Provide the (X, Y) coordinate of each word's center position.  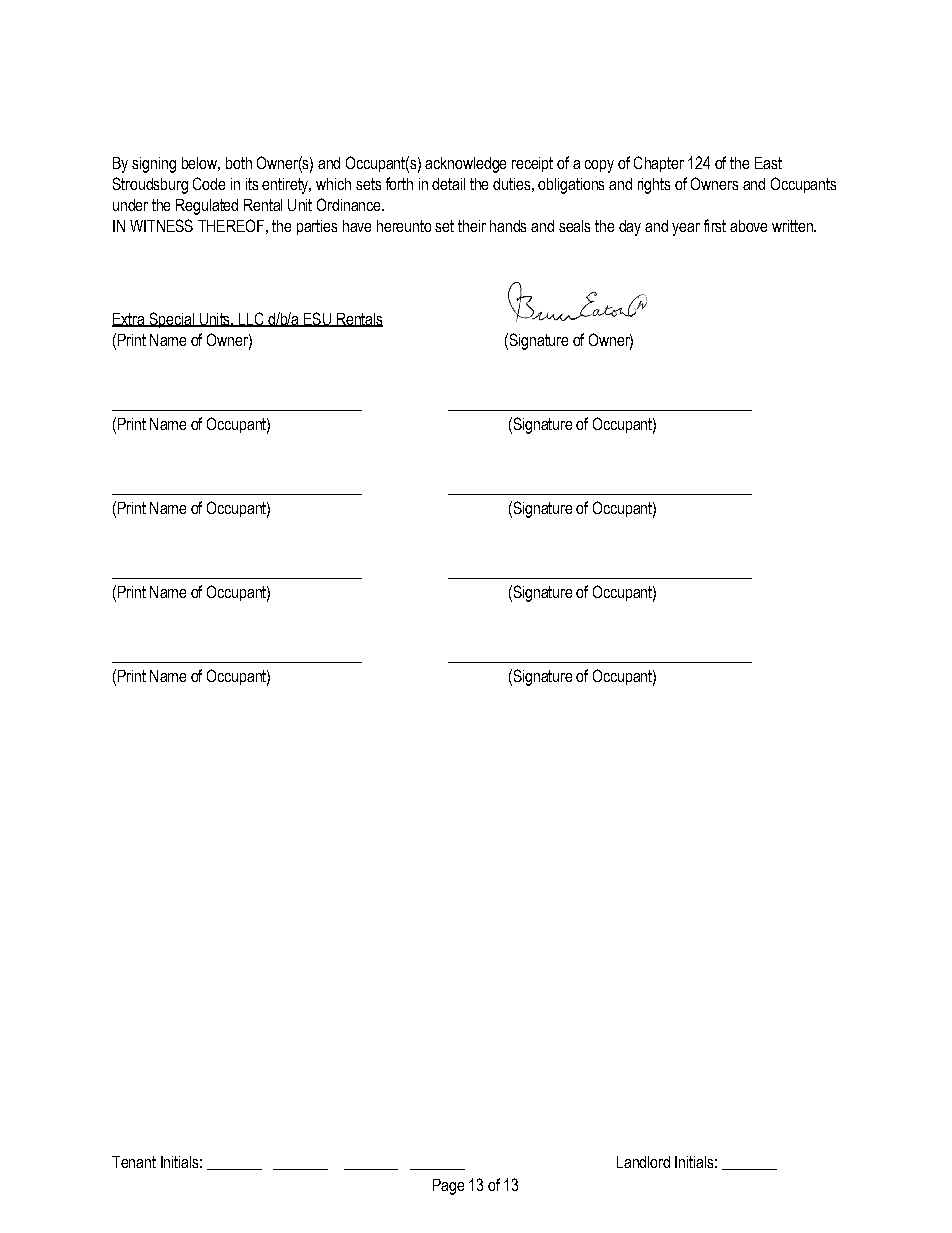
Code (209, 183)
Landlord (643, 1162)
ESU (317, 319)
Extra (129, 320)
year (686, 229)
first (715, 225)
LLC (251, 319)
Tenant (134, 1162)
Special (171, 320)
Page (448, 1187)
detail (448, 184)
